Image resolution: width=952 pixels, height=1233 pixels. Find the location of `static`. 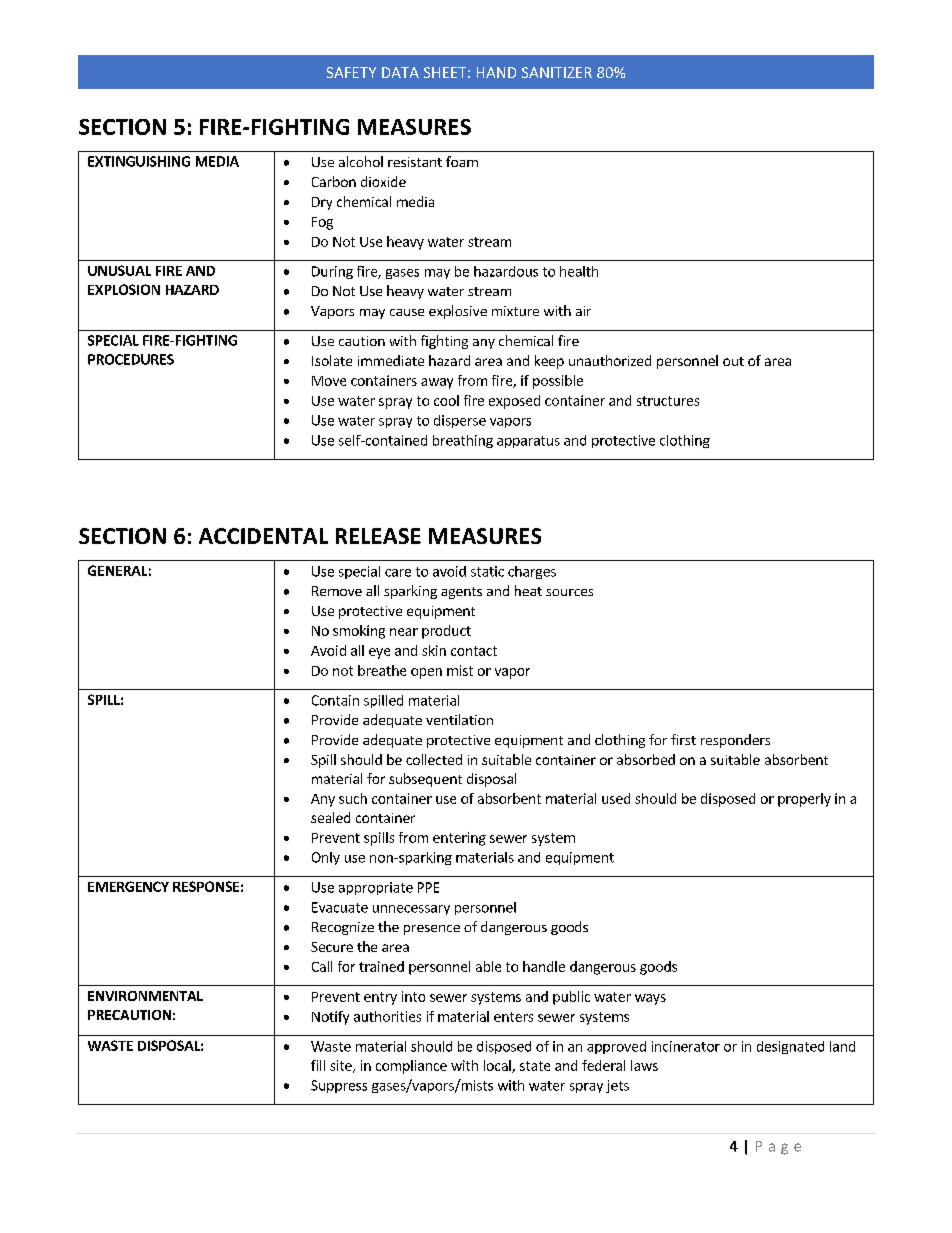

static is located at coordinates (487, 571).
